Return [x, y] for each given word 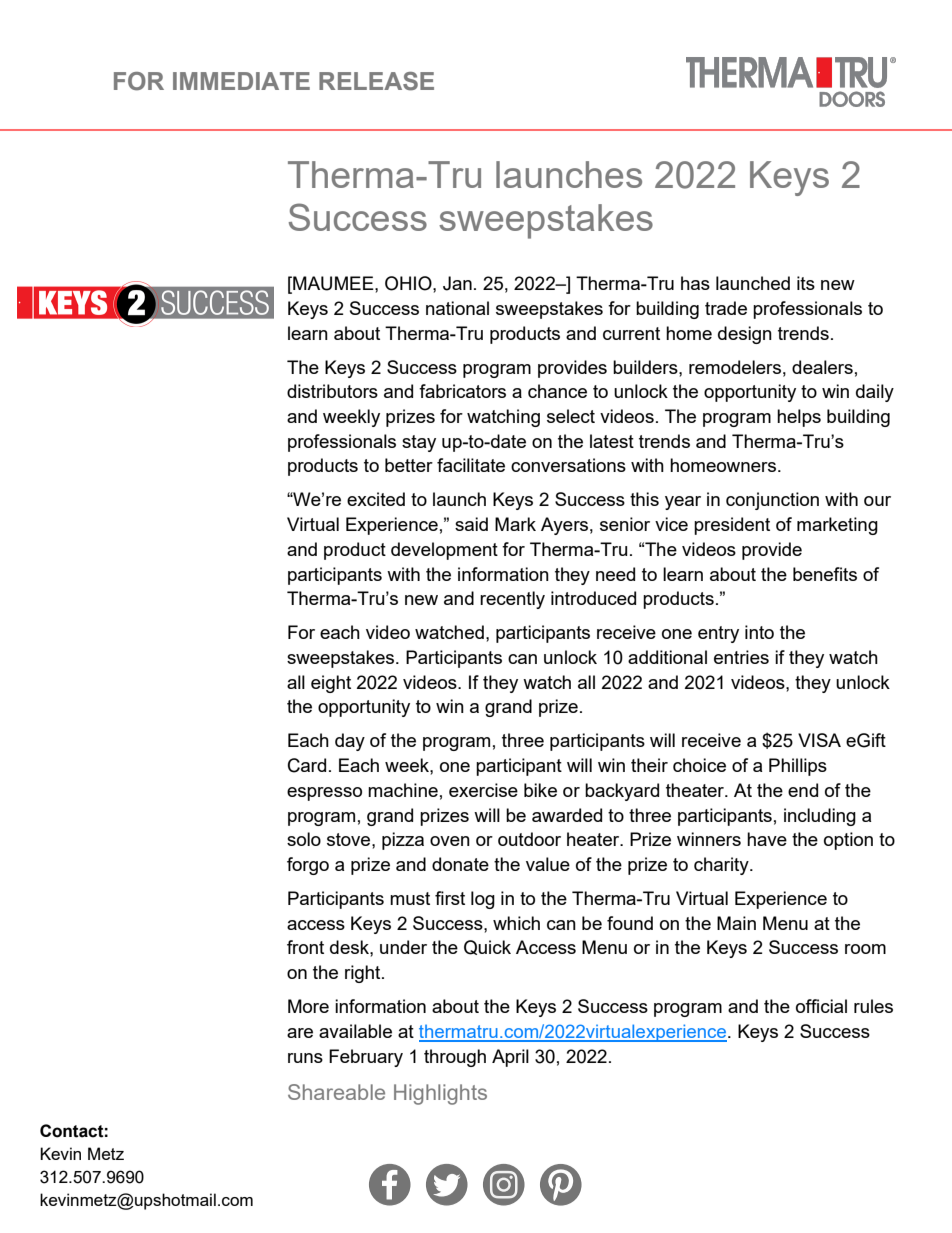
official [821, 1006]
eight [331, 684]
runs [305, 1058]
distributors [332, 391]
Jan [457, 283]
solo [304, 839]
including [820, 817]
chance [557, 391]
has [695, 283]
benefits [825, 574]
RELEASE [376, 81]
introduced [593, 598]
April [510, 1058]
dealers [822, 367]
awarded [567, 815]
